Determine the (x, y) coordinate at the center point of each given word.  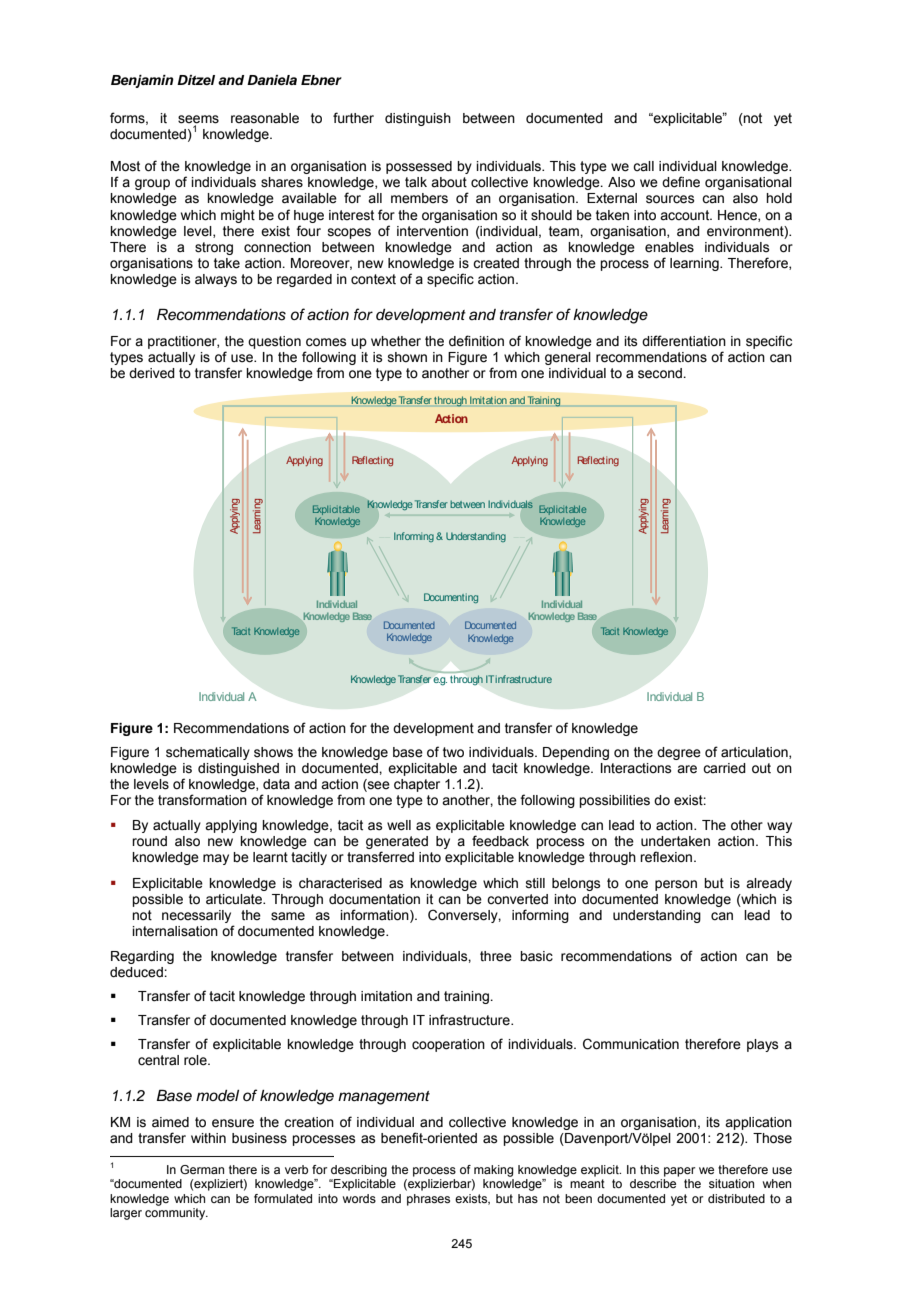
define (681, 182)
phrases (428, 1200)
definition (476, 341)
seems (198, 120)
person (676, 885)
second (661, 373)
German (202, 1169)
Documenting (451, 598)
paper (679, 1172)
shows (273, 752)
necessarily (196, 916)
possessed (419, 167)
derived (152, 373)
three (496, 956)
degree (679, 753)
